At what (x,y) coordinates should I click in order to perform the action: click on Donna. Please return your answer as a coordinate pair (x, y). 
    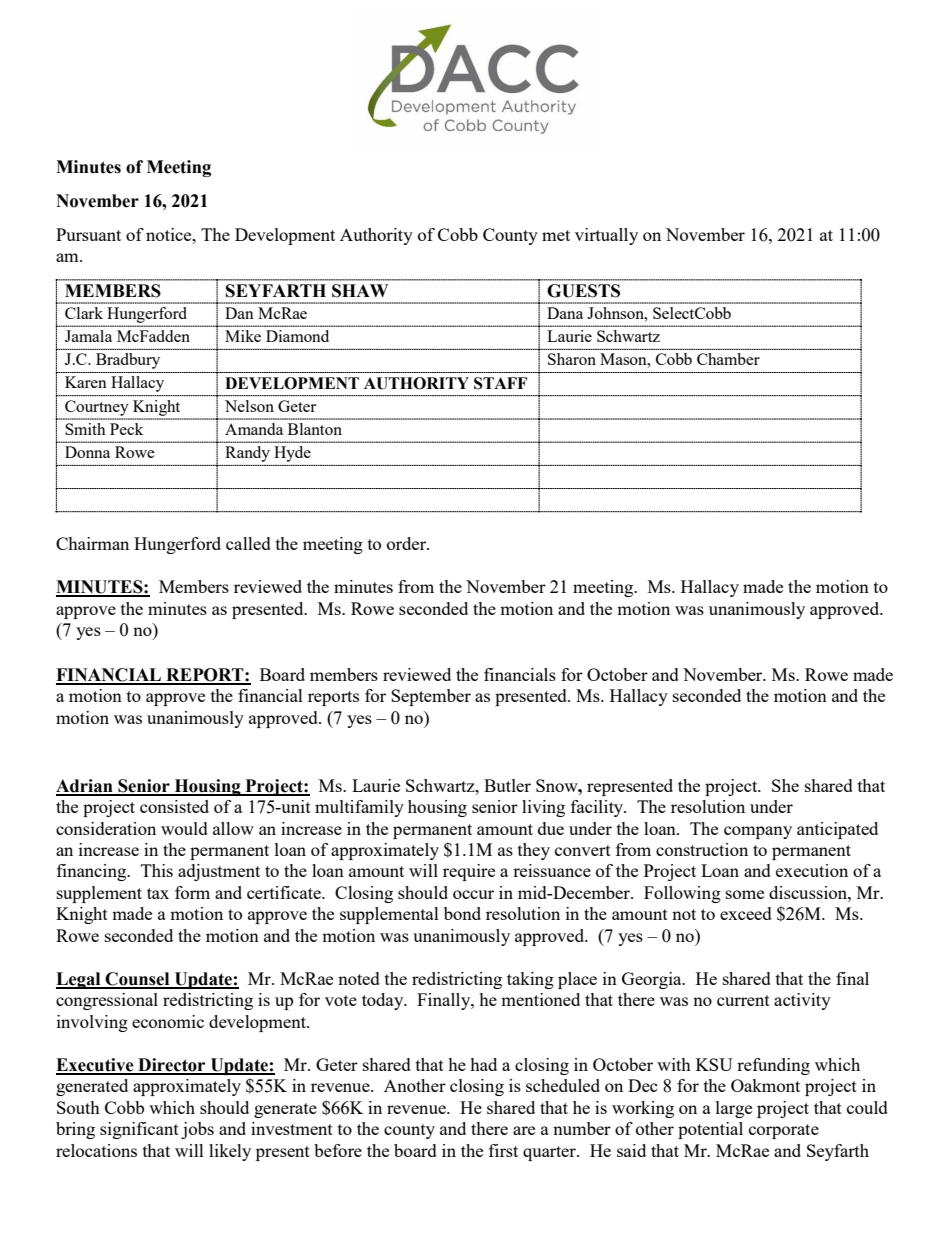
    Looking at the image, I should click on (87, 452).
